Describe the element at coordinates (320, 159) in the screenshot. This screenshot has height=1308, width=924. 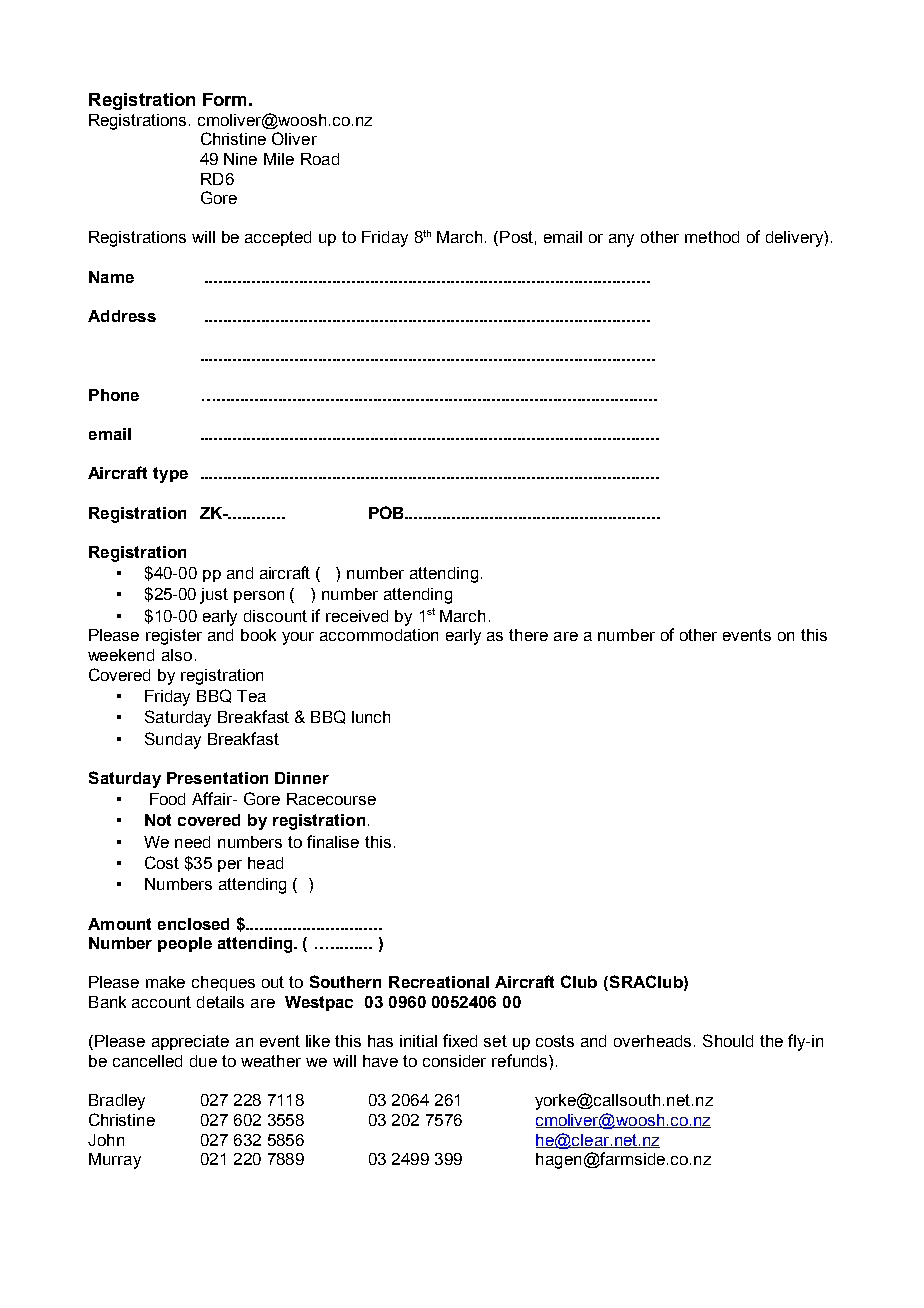
I see `Road` at that location.
